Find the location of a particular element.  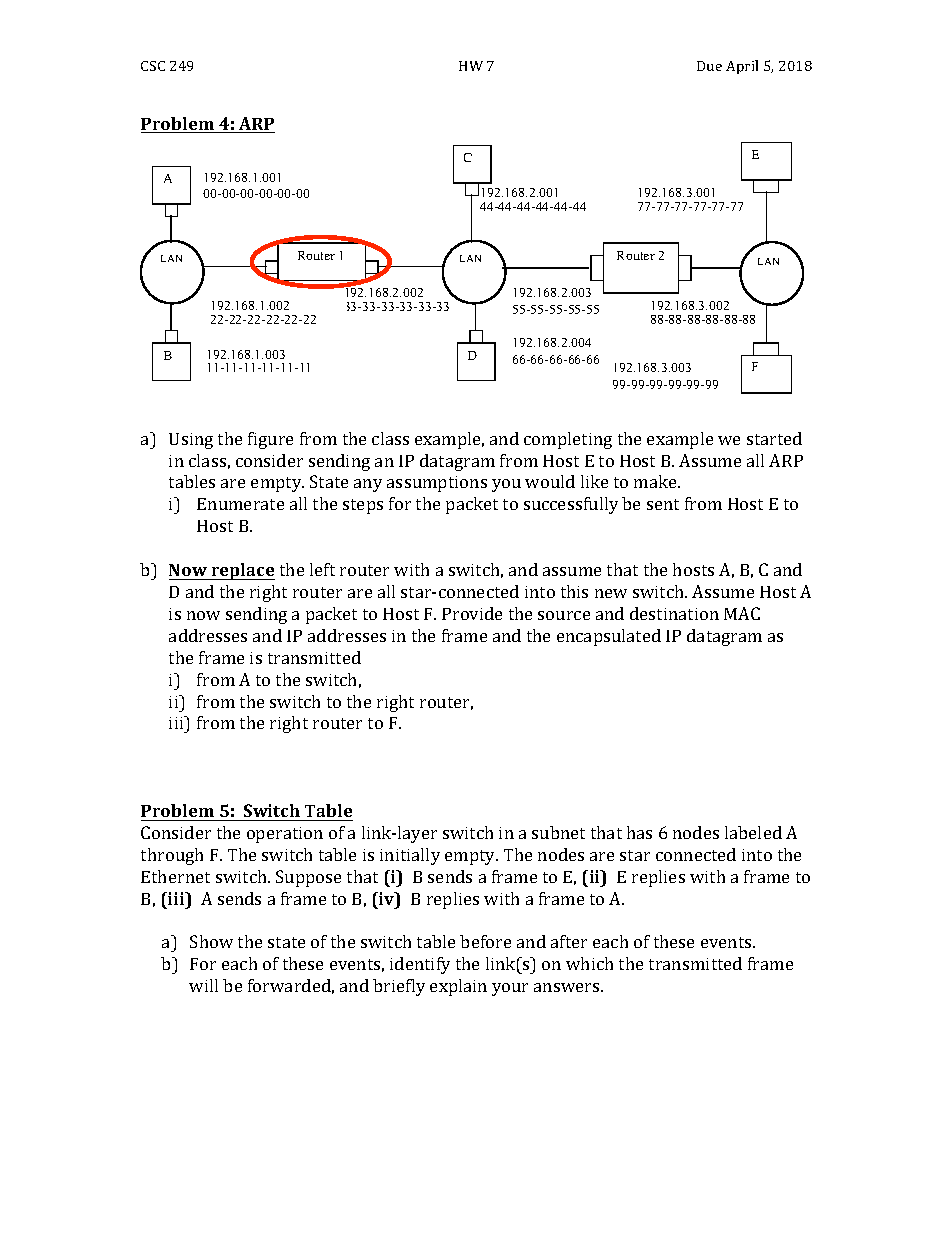

Due is located at coordinates (709, 66).
